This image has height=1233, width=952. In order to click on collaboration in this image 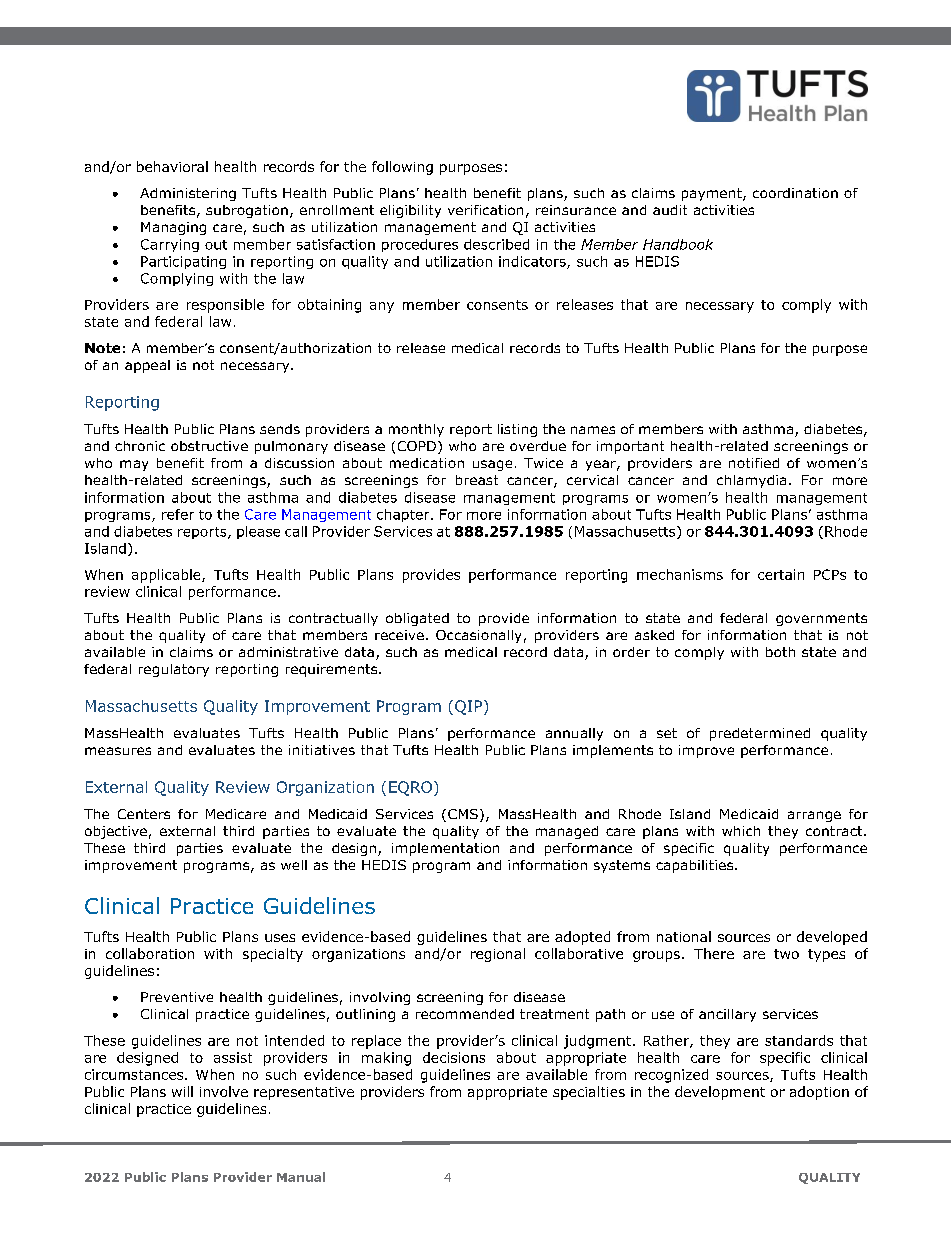, I will do `click(150, 953)`.
